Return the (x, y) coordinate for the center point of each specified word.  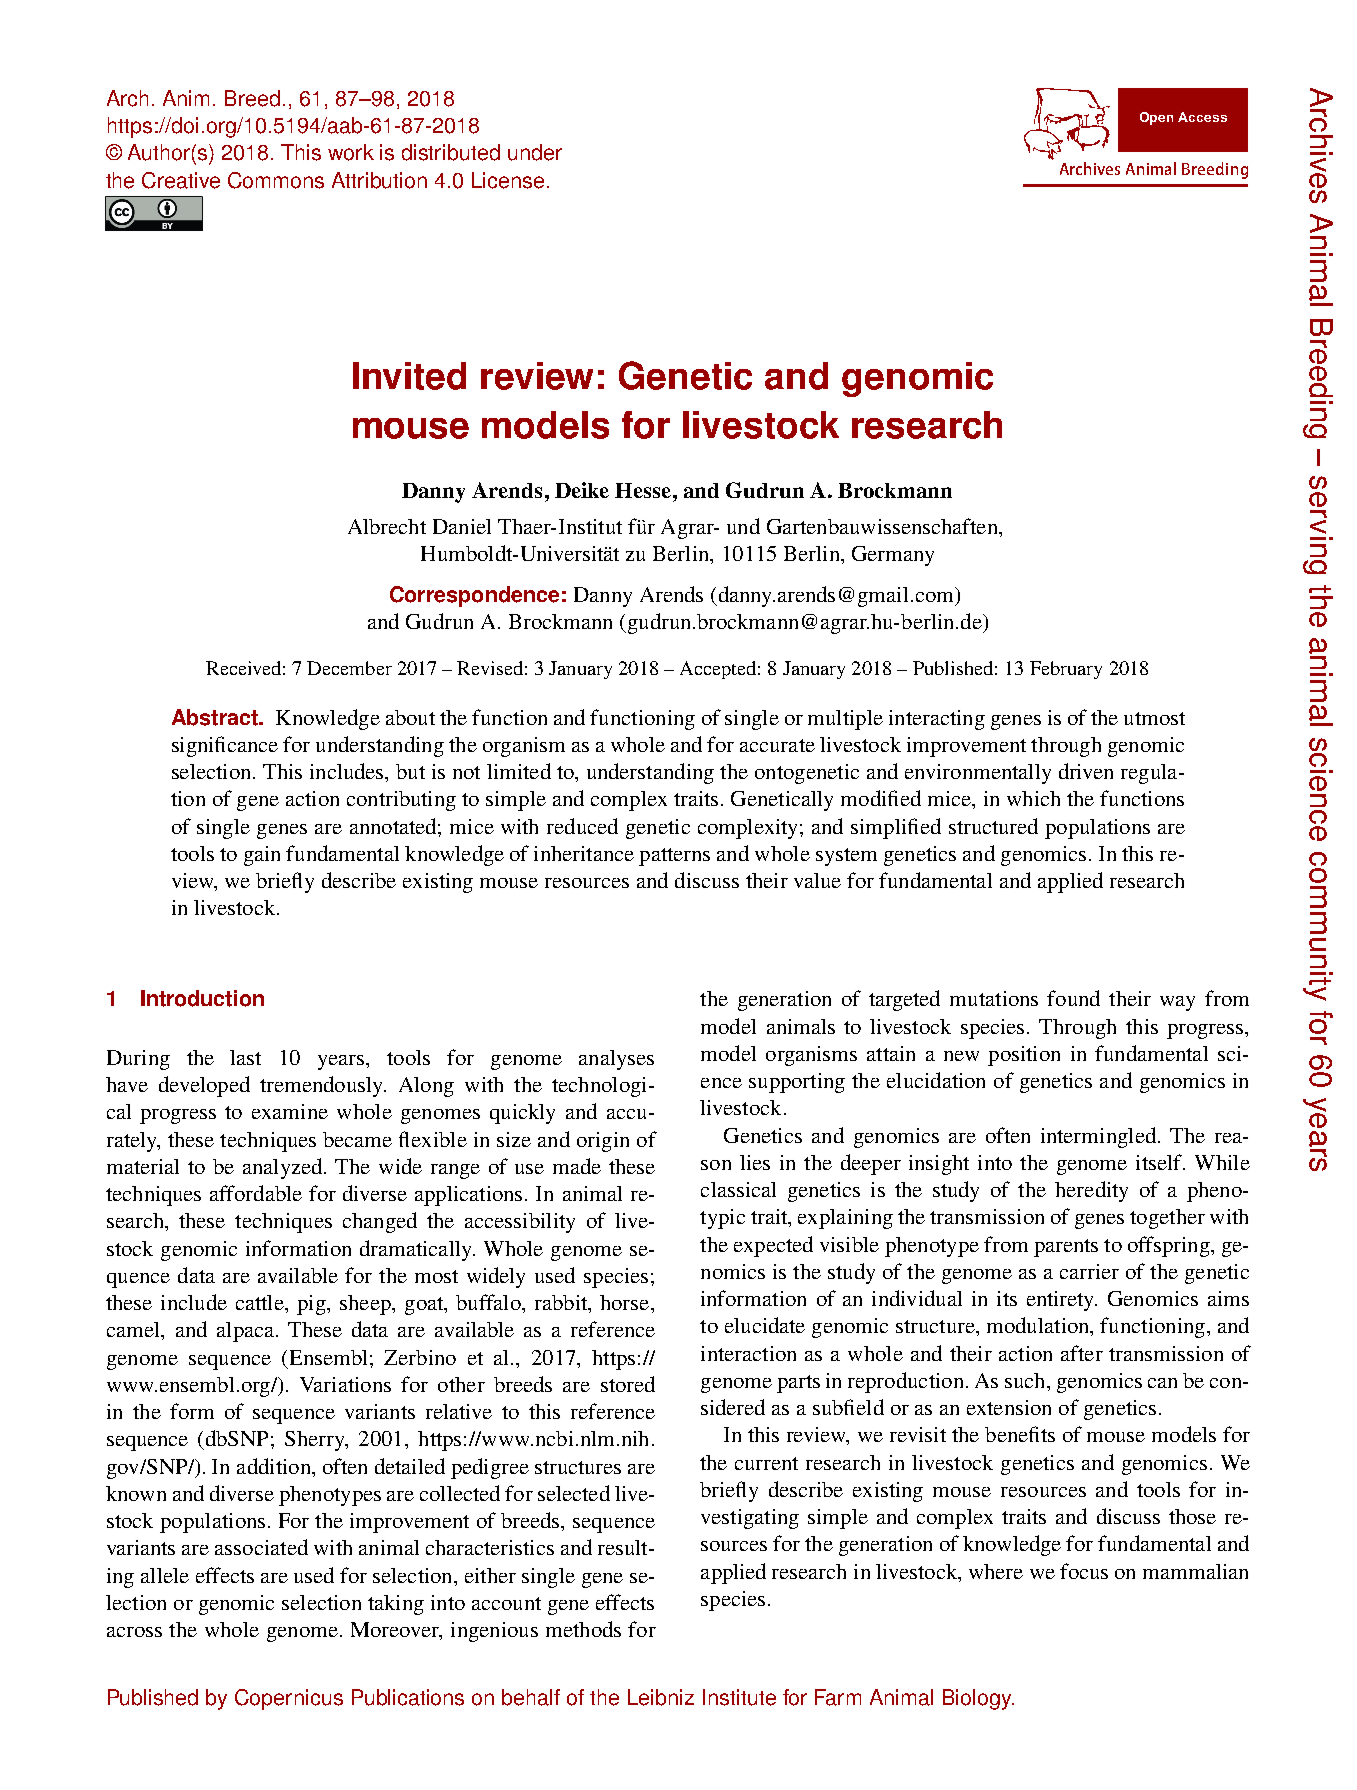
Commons (276, 180)
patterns (674, 857)
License (508, 180)
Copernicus (289, 1699)
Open (1156, 118)
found (1073, 998)
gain (262, 856)
